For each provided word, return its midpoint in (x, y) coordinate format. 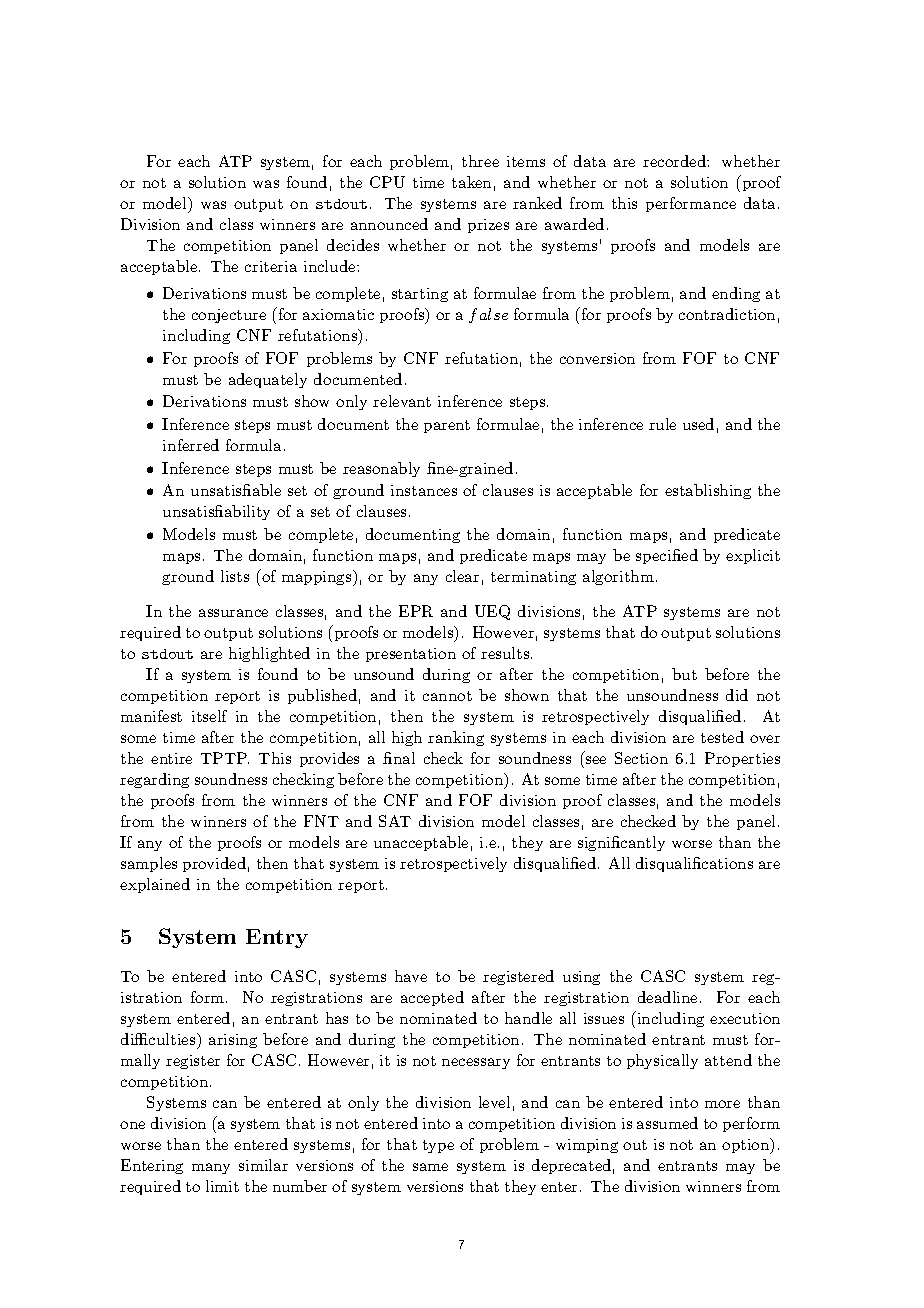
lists (235, 576)
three (480, 161)
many (211, 1168)
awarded (574, 224)
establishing (708, 491)
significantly (621, 843)
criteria (271, 266)
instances (424, 490)
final (399, 758)
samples (149, 864)
